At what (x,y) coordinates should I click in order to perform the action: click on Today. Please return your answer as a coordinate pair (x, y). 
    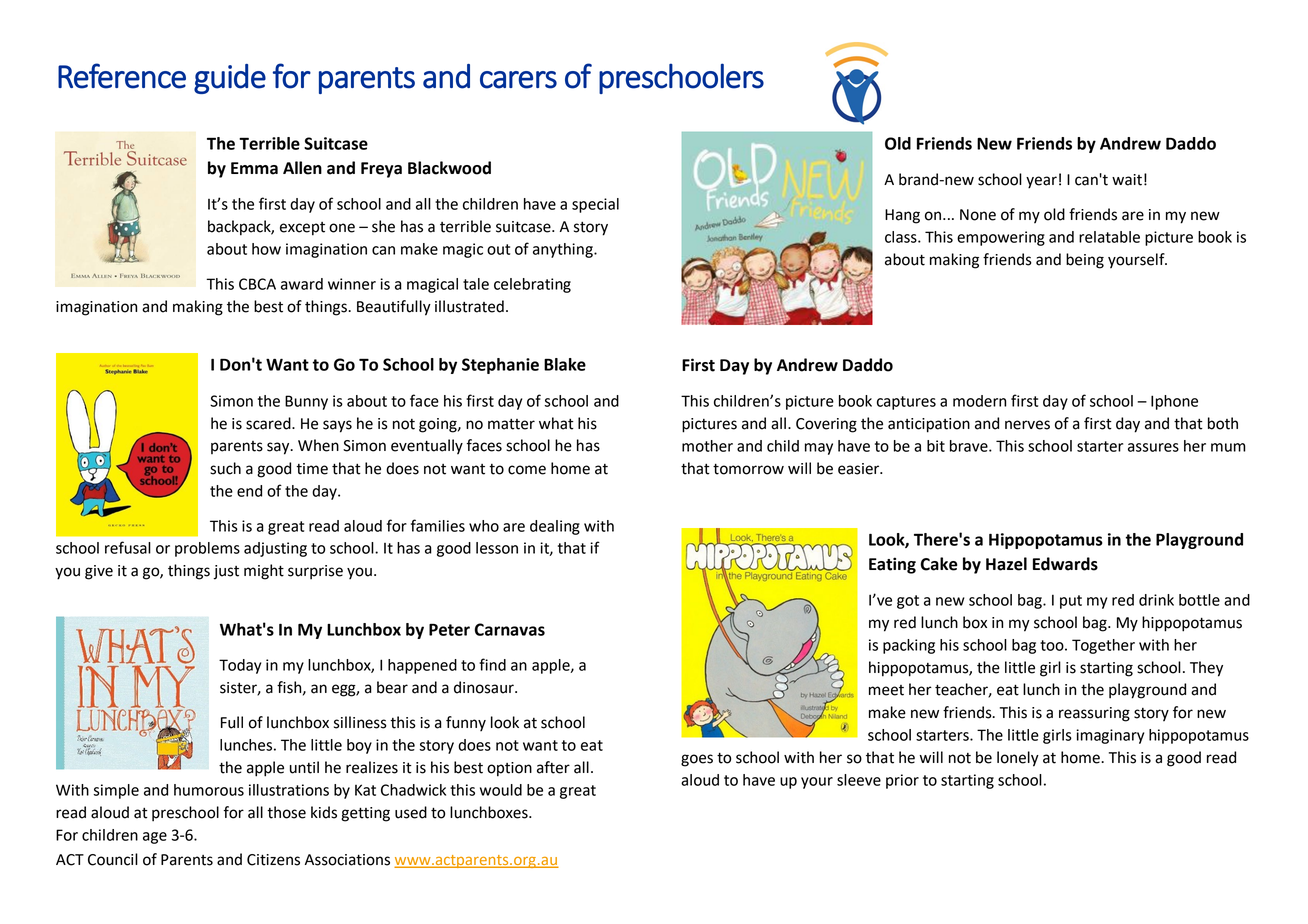
    Looking at the image, I should click on (240, 666).
